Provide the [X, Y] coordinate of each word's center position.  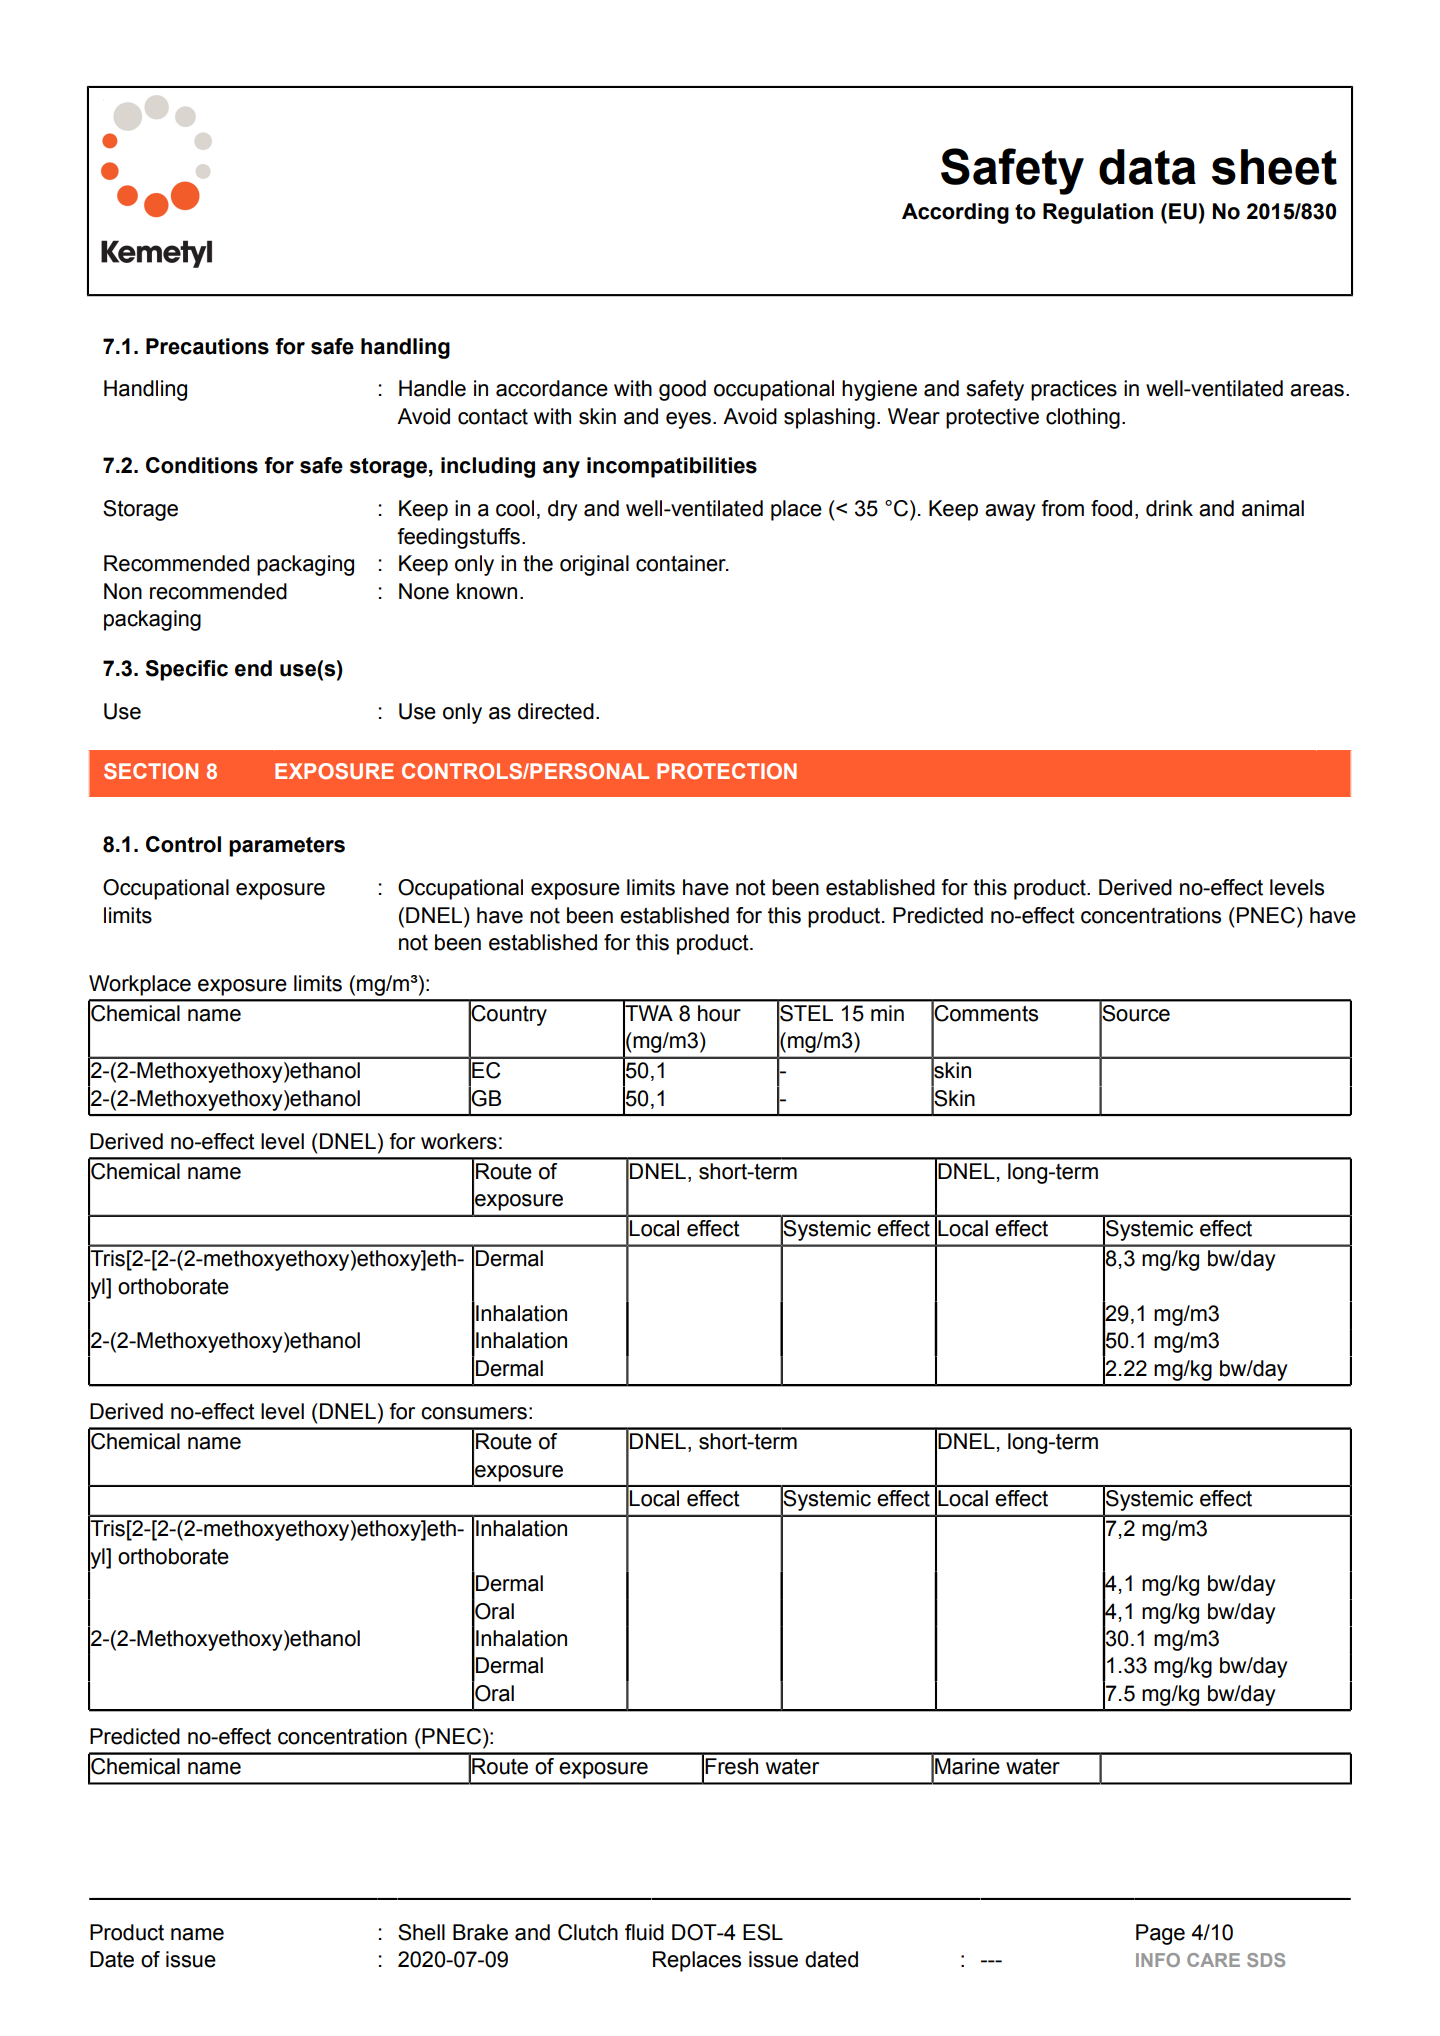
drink [1169, 508]
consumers [474, 1413]
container [682, 563]
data [1147, 167]
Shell [421, 1932]
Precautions [207, 346]
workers [459, 1141]
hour [719, 1013]
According [955, 213]
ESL [763, 1932]
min [887, 1013]
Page [1160, 1934]
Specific [186, 670]
